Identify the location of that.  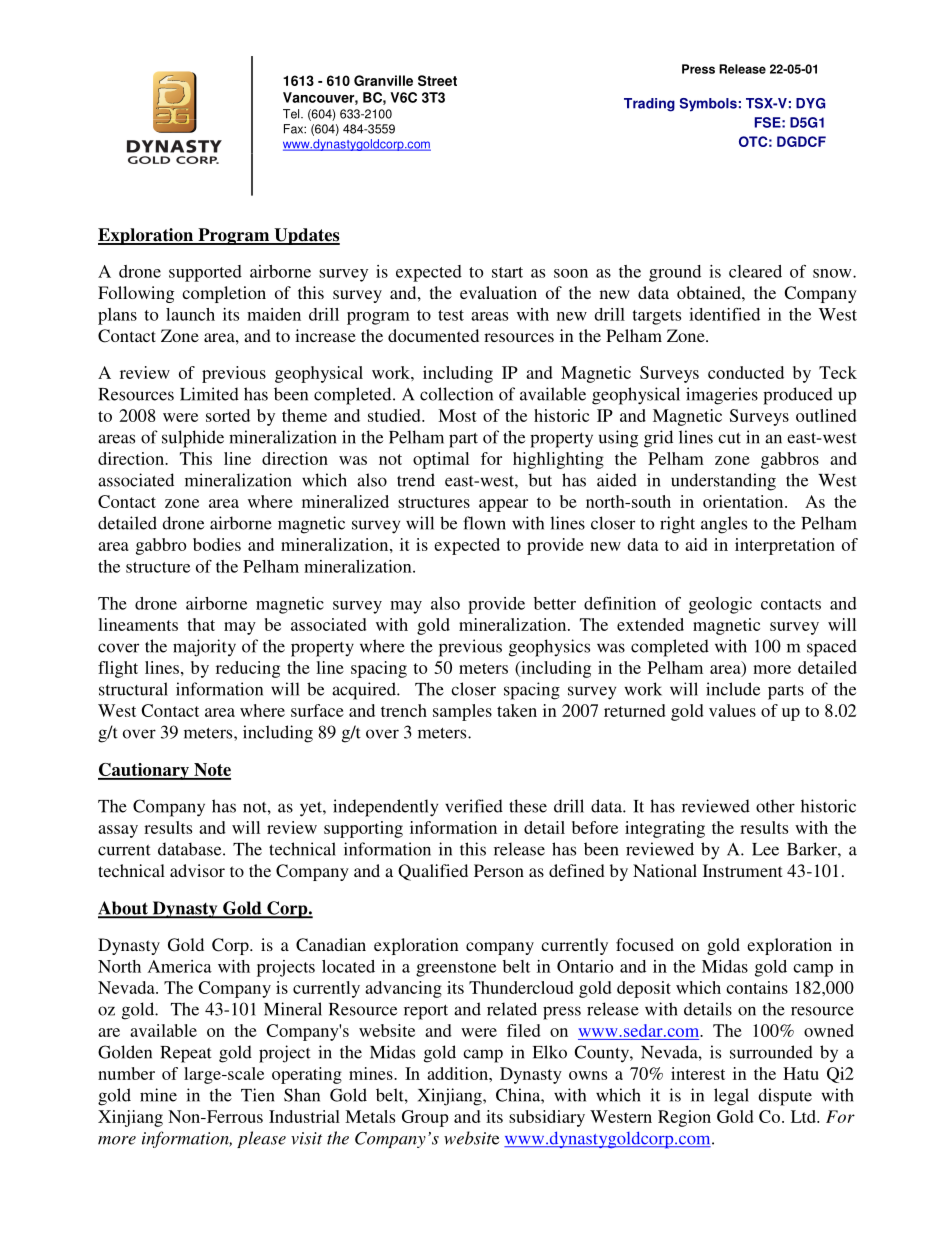
(201, 624).
